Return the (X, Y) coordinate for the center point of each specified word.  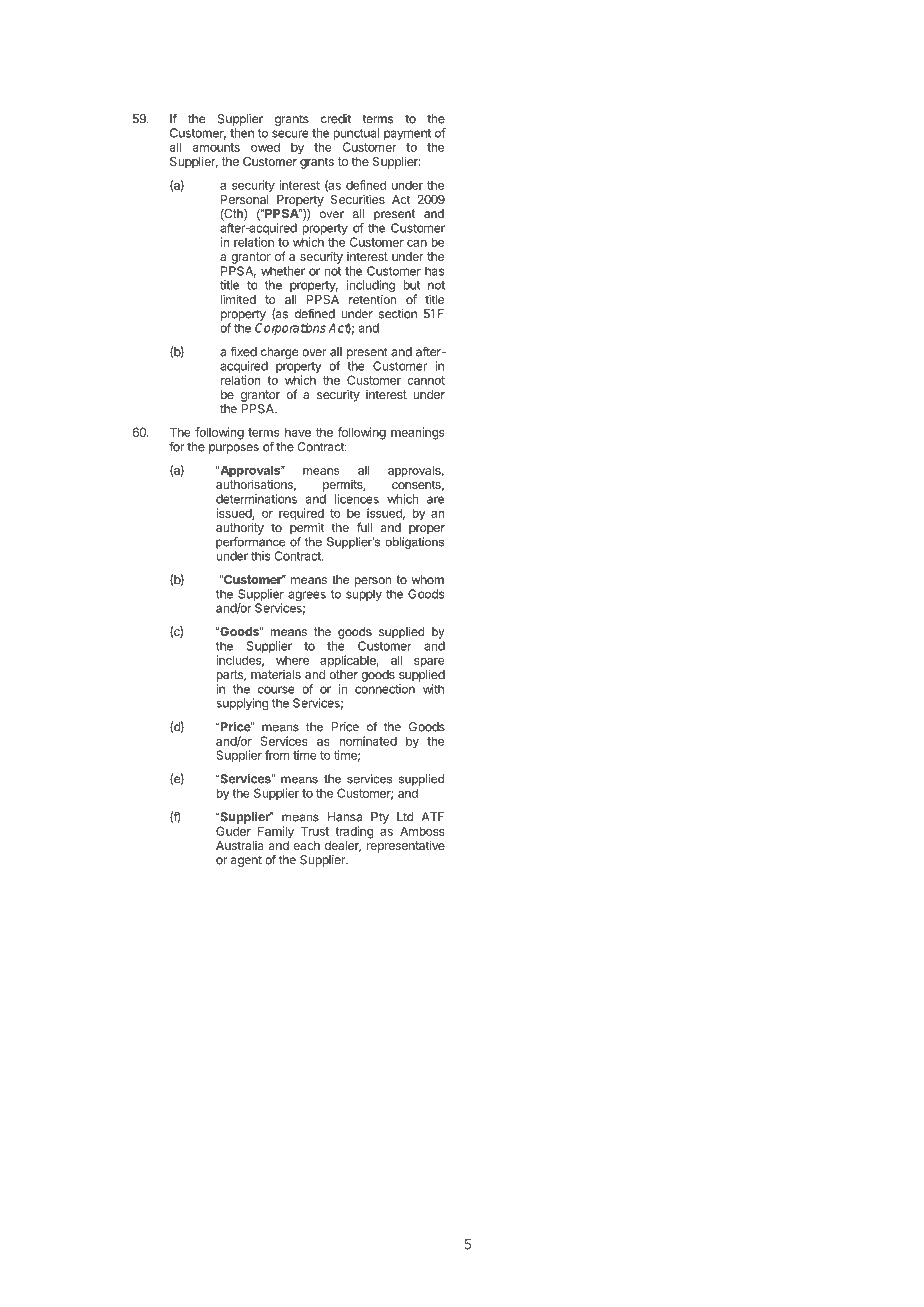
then (242, 133)
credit (336, 119)
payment (408, 136)
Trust (315, 831)
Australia (240, 845)
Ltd (405, 817)
